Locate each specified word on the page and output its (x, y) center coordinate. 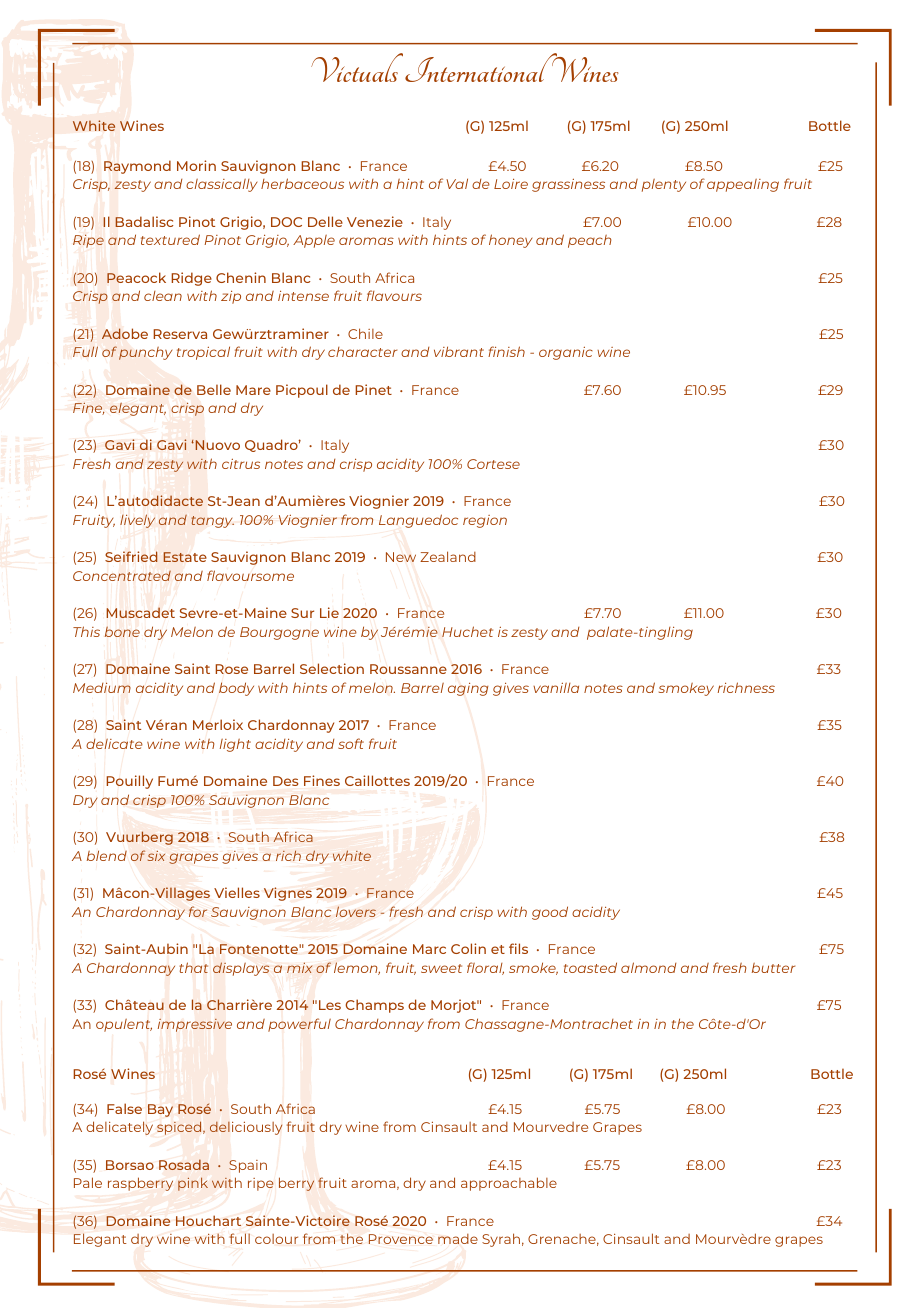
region (485, 521)
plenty (664, 185)
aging (468, 689)
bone (122, 631)
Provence (401, 1239)
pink (193, 1184)
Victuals (358, 67)
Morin (196, 165)
